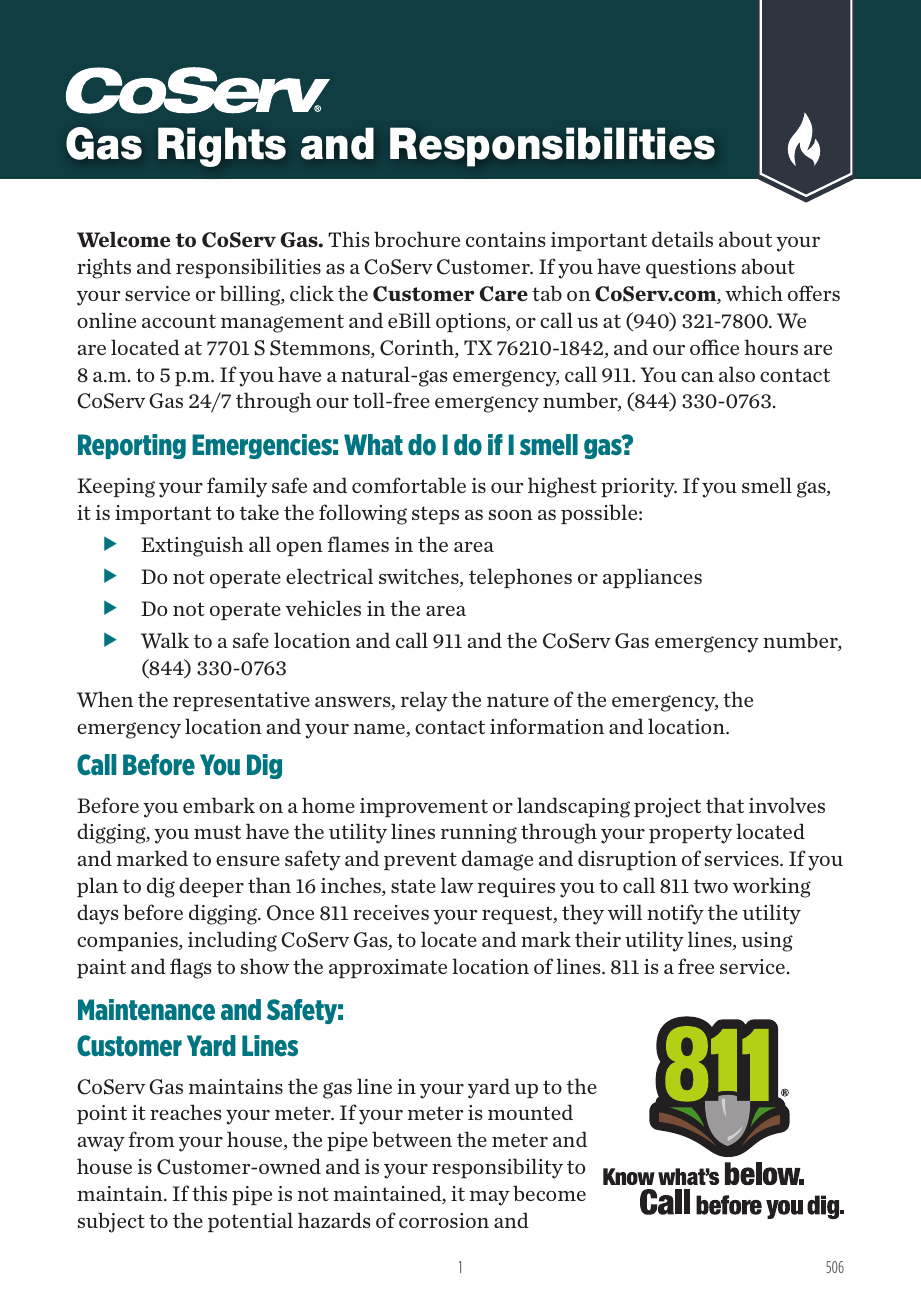 This screenshot has height=1316, width=921. What do you see at coordinates (123, 239) in the screenshot?
I see `Welcome` at bounding box center [123, 239].
